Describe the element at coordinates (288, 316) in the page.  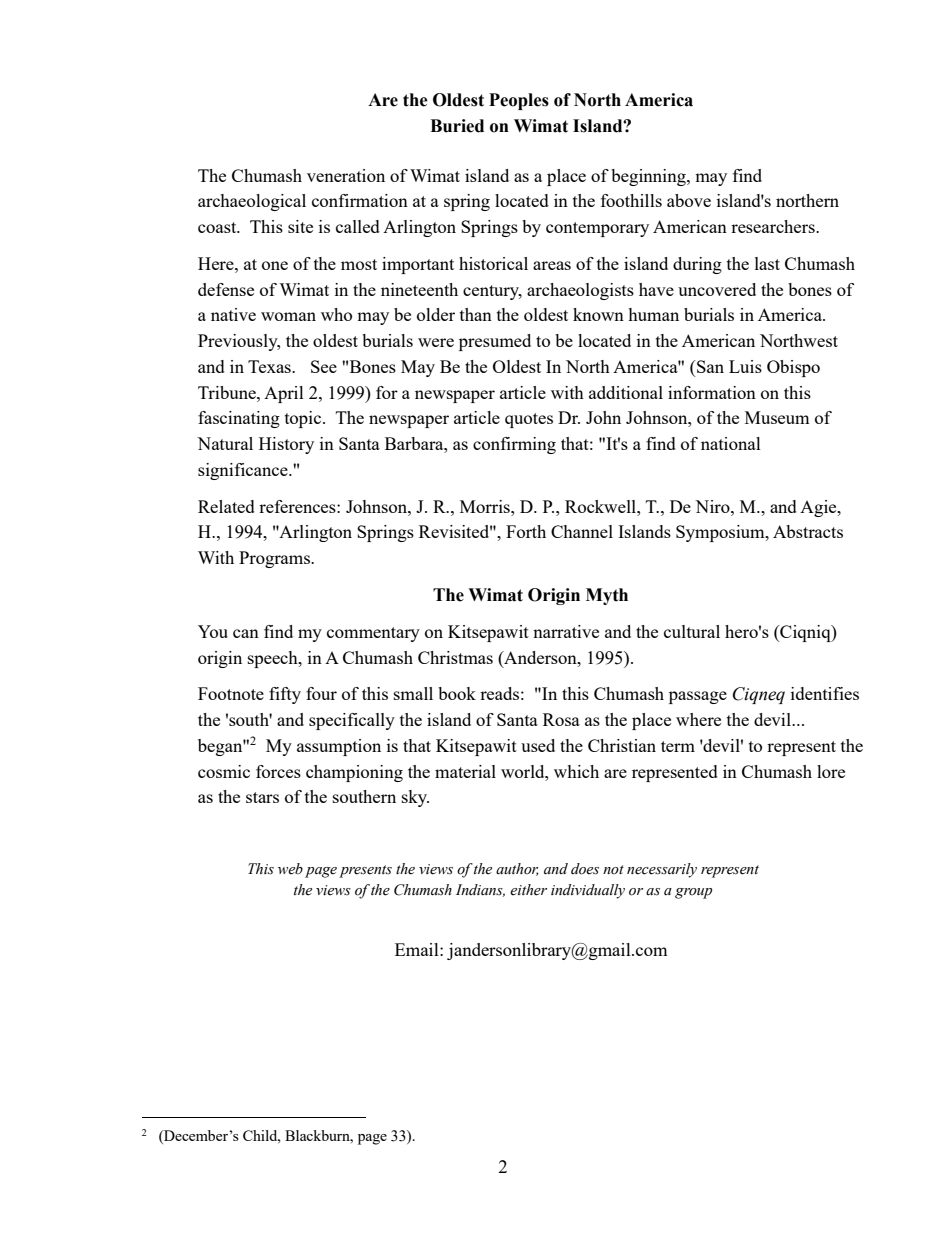
I see `woman` at that location.
